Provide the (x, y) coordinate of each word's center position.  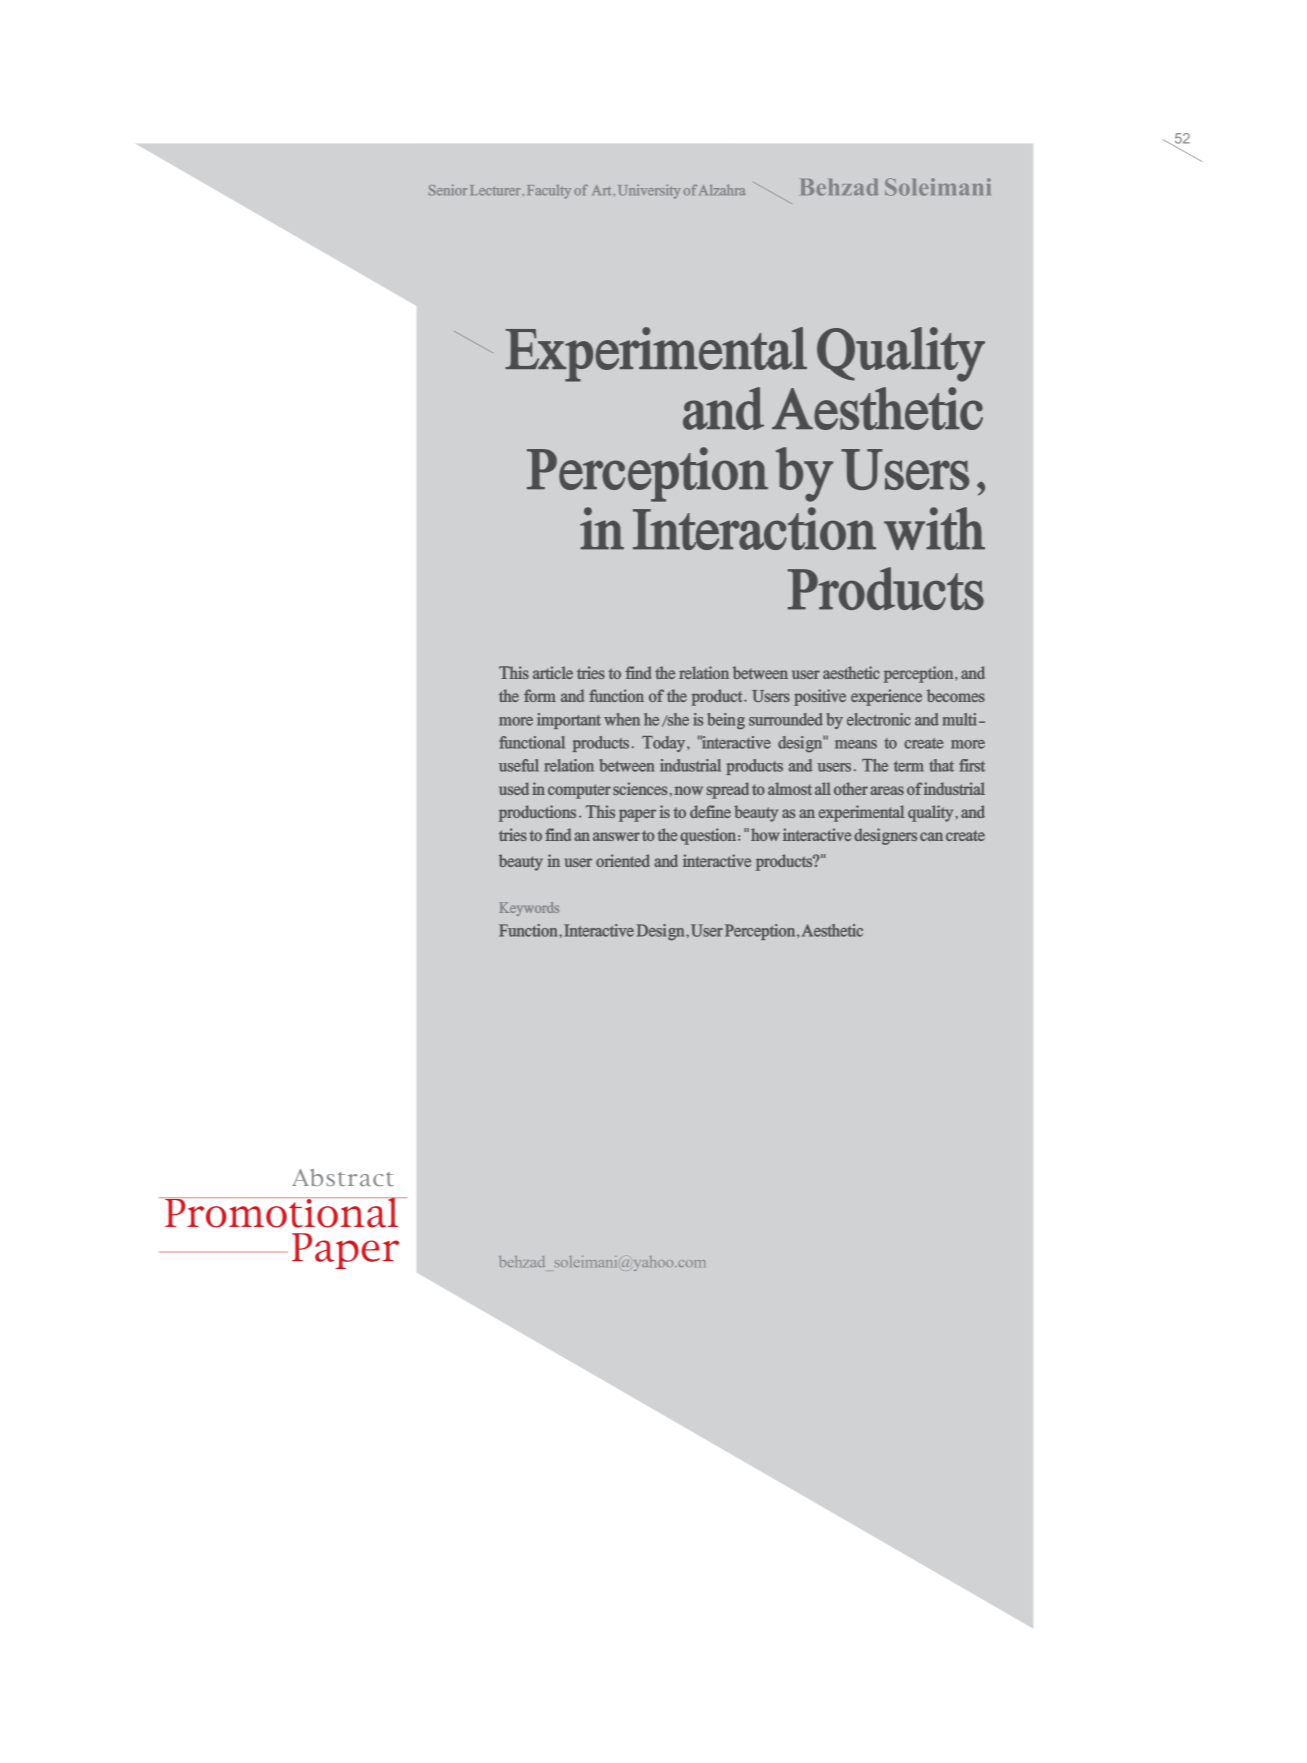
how (765, 834)
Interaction (754, 528)
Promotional (282, 1212)
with (934, 528)
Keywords (529, 909)
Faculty (549, 191)
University (649, 191)
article (553, 672)
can (931, 836)
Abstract (343, 1177)
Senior (448, 190)
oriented (623, 860)
